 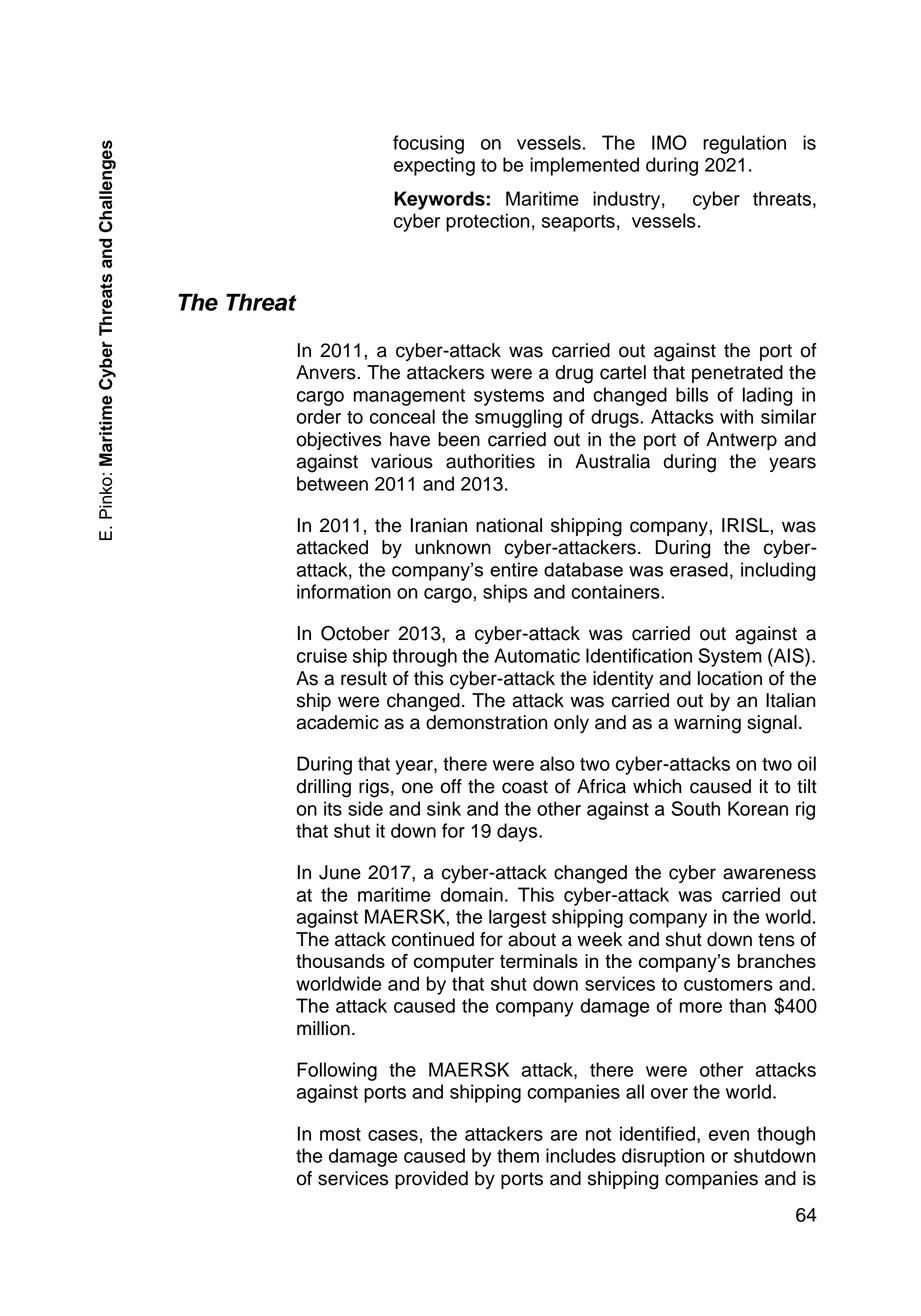 What do you see at coordinates (364, 678) in the screenshot?
I see `result` at bounding box center [364, 678].
